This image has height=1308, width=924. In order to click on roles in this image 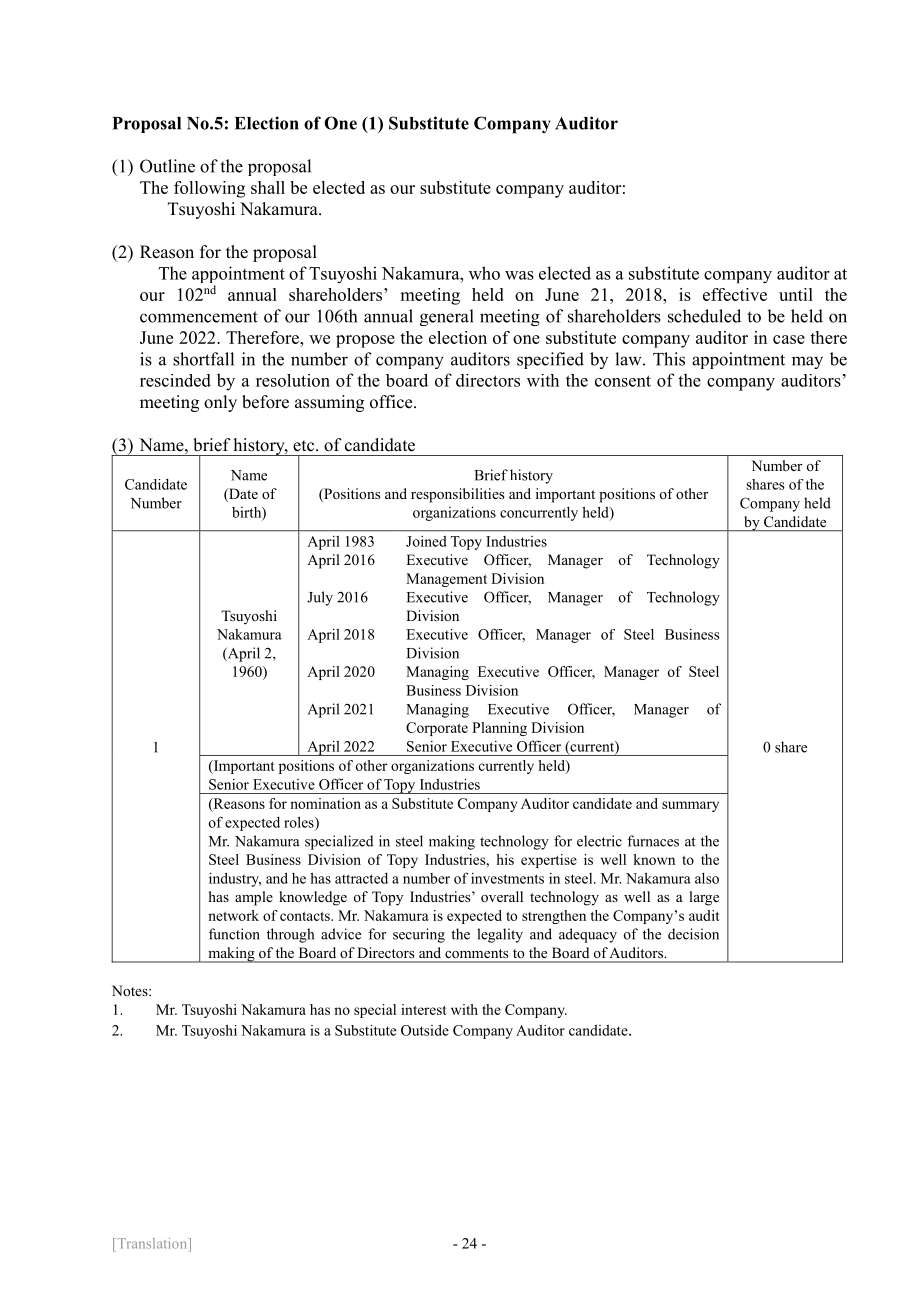, I will do `click(300, 823)`.
